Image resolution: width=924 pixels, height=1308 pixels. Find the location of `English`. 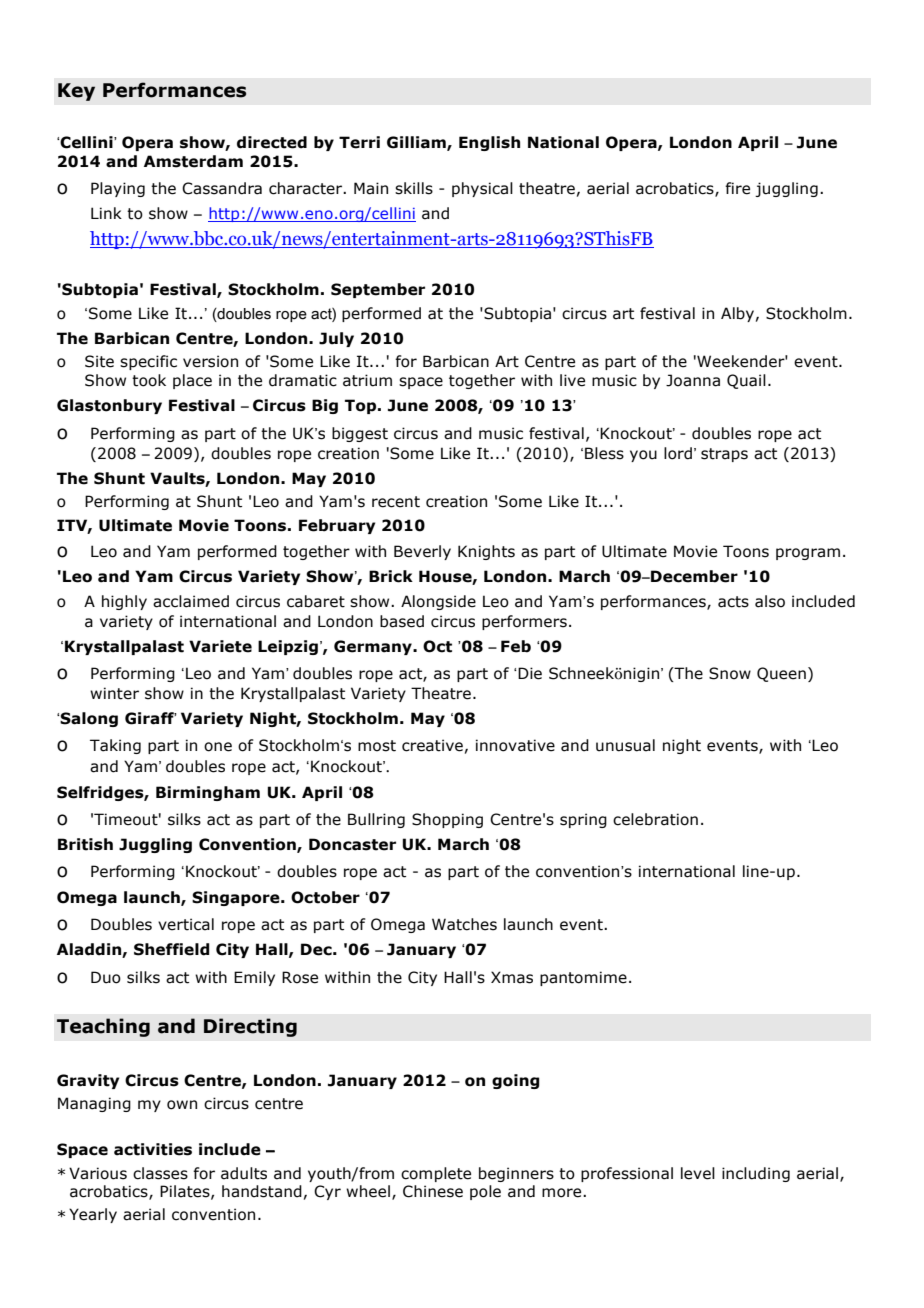

English is located at coordinates (489, 143).
